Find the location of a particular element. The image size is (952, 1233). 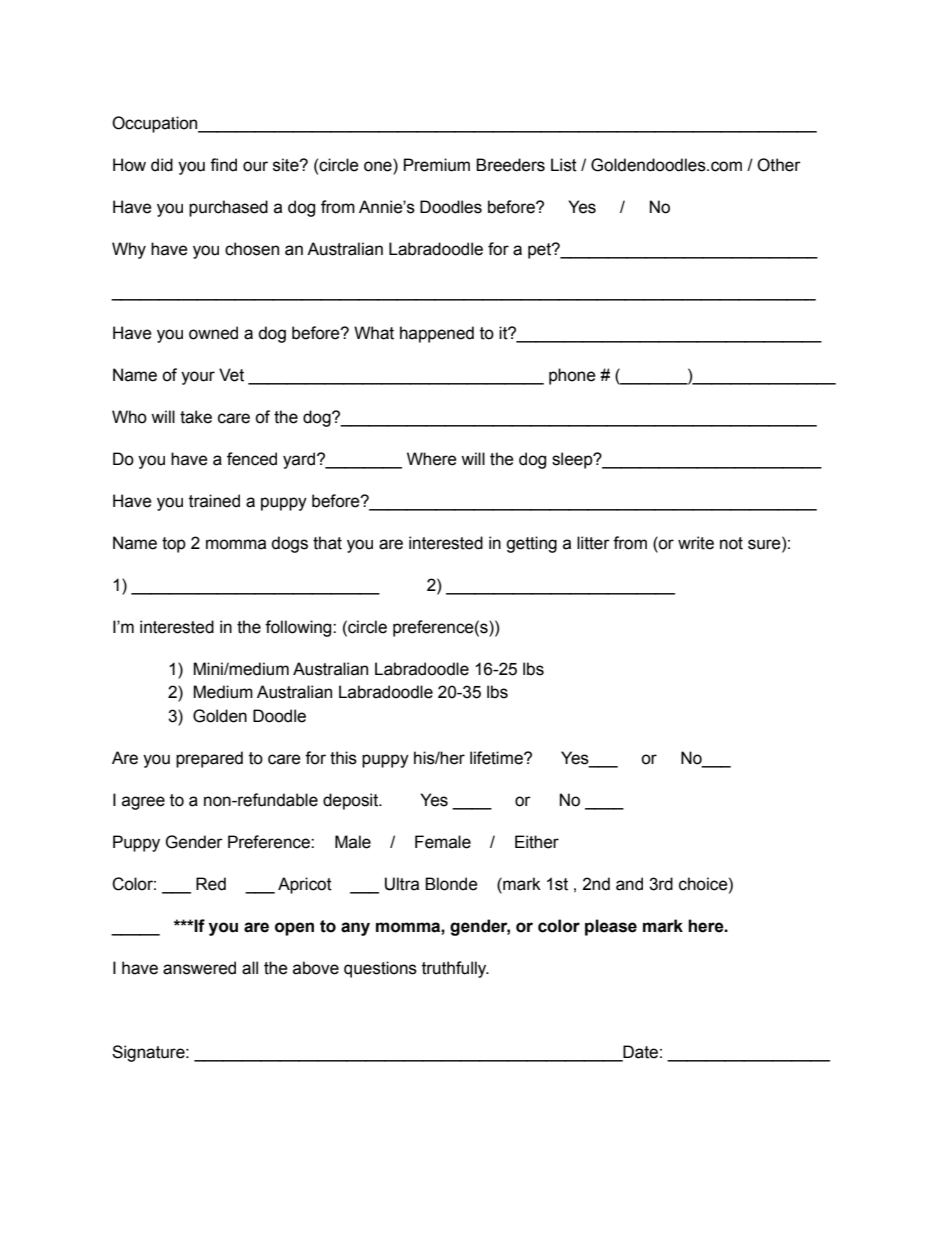

answered is located at coordinates (199, 968).
